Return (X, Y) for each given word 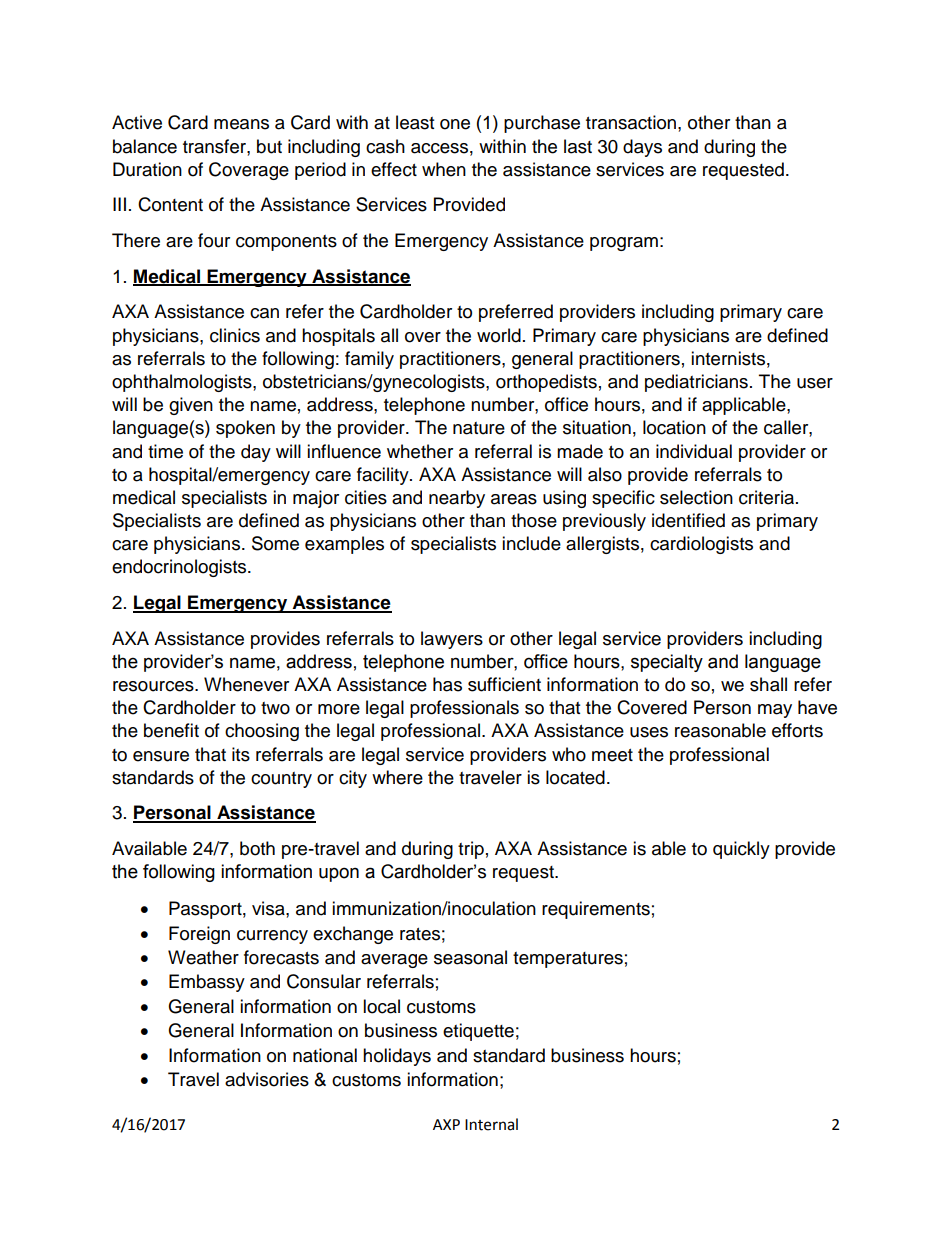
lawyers (452, 640)
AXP (446, 1124)
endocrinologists (180, 568)
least (415, 122)
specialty (667, 663)
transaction (631, 122)
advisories (267, 1079)
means (241, 124)
